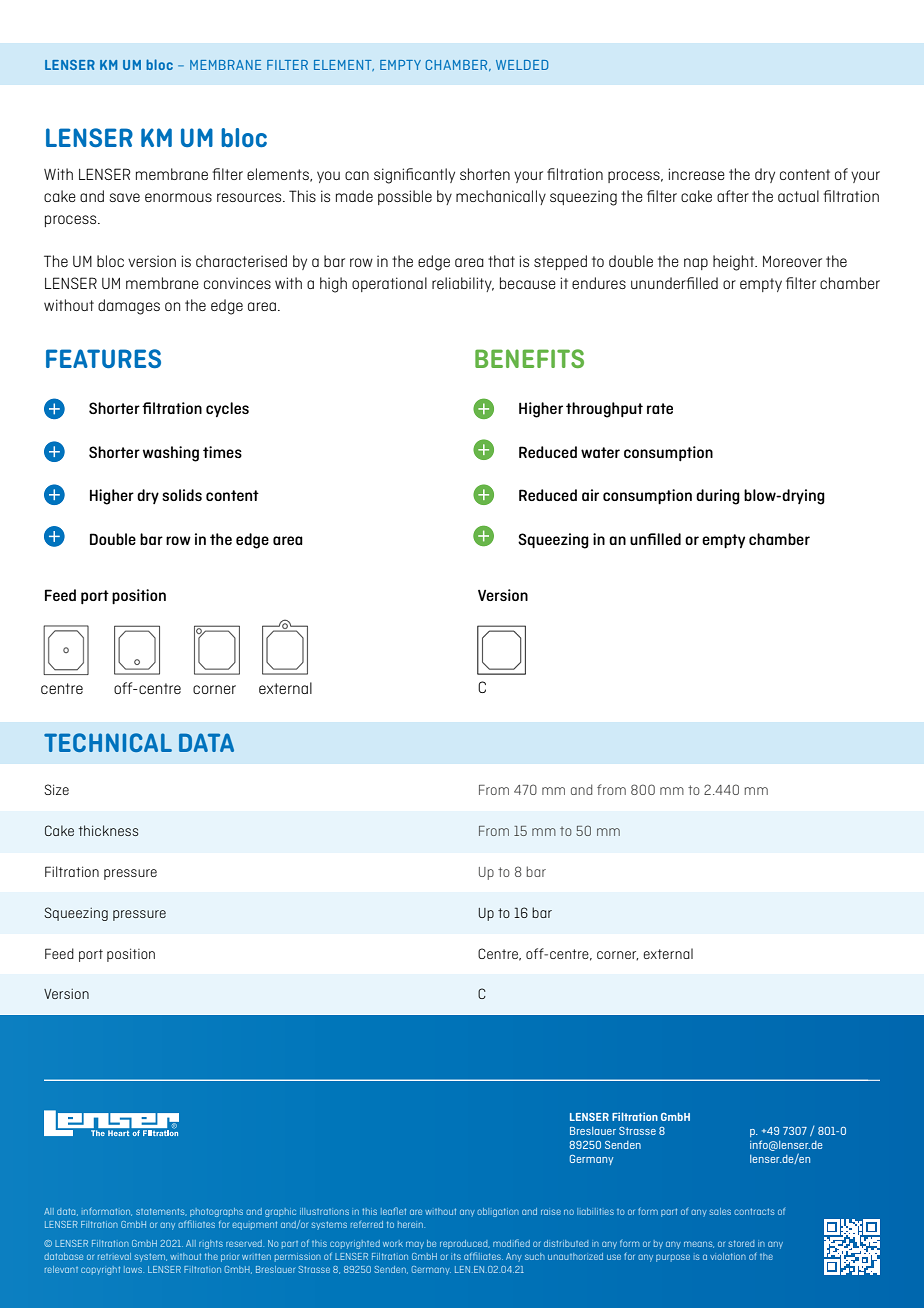 The width and height of the screenshot is (924, 1308). I want to click on reliability, so click(463, 284).
